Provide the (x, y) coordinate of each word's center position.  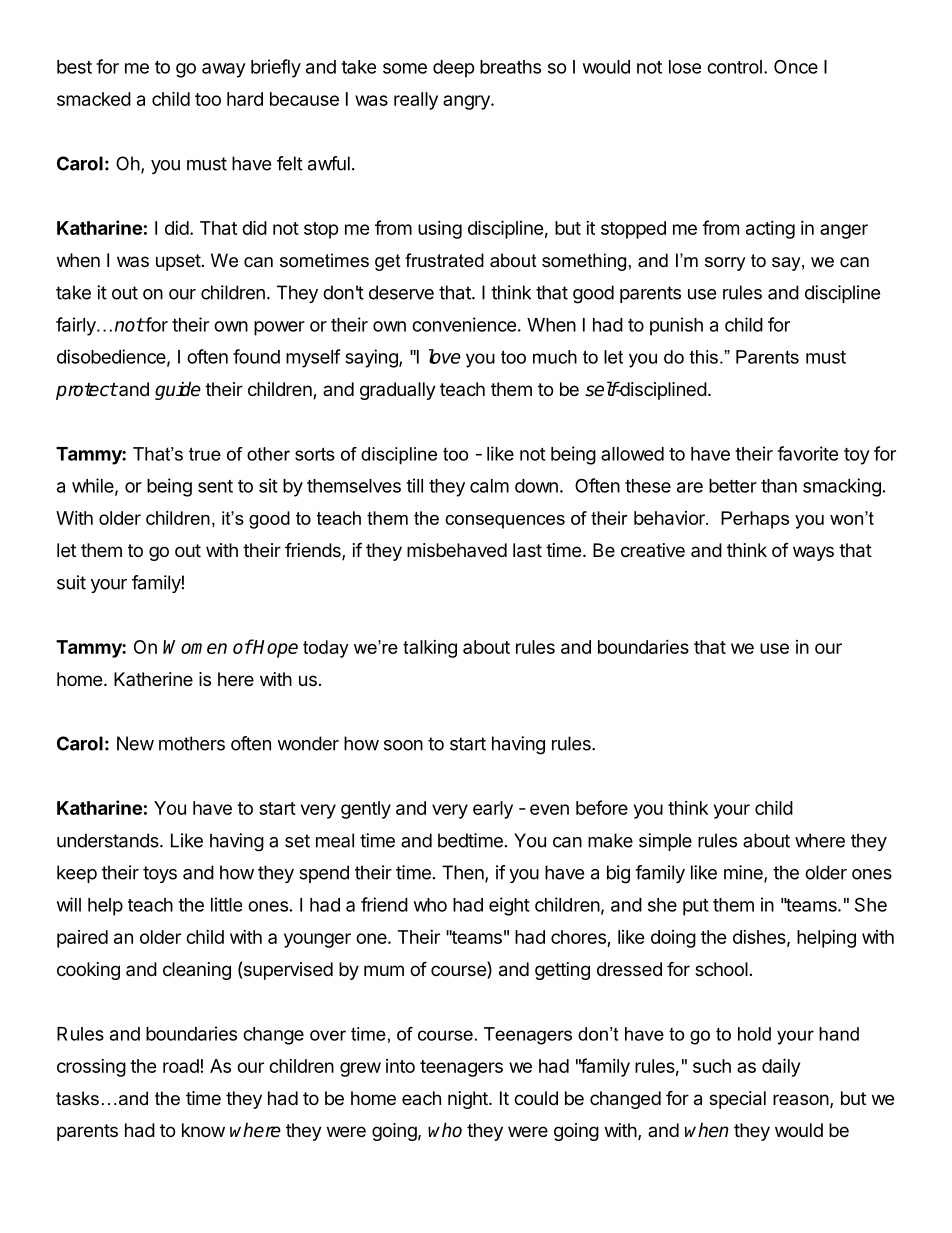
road (181, 1066)
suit (71, 582)
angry (467, 102)
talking (430, 649)
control (734, 67)
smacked (94, 99)
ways (813, 553)
